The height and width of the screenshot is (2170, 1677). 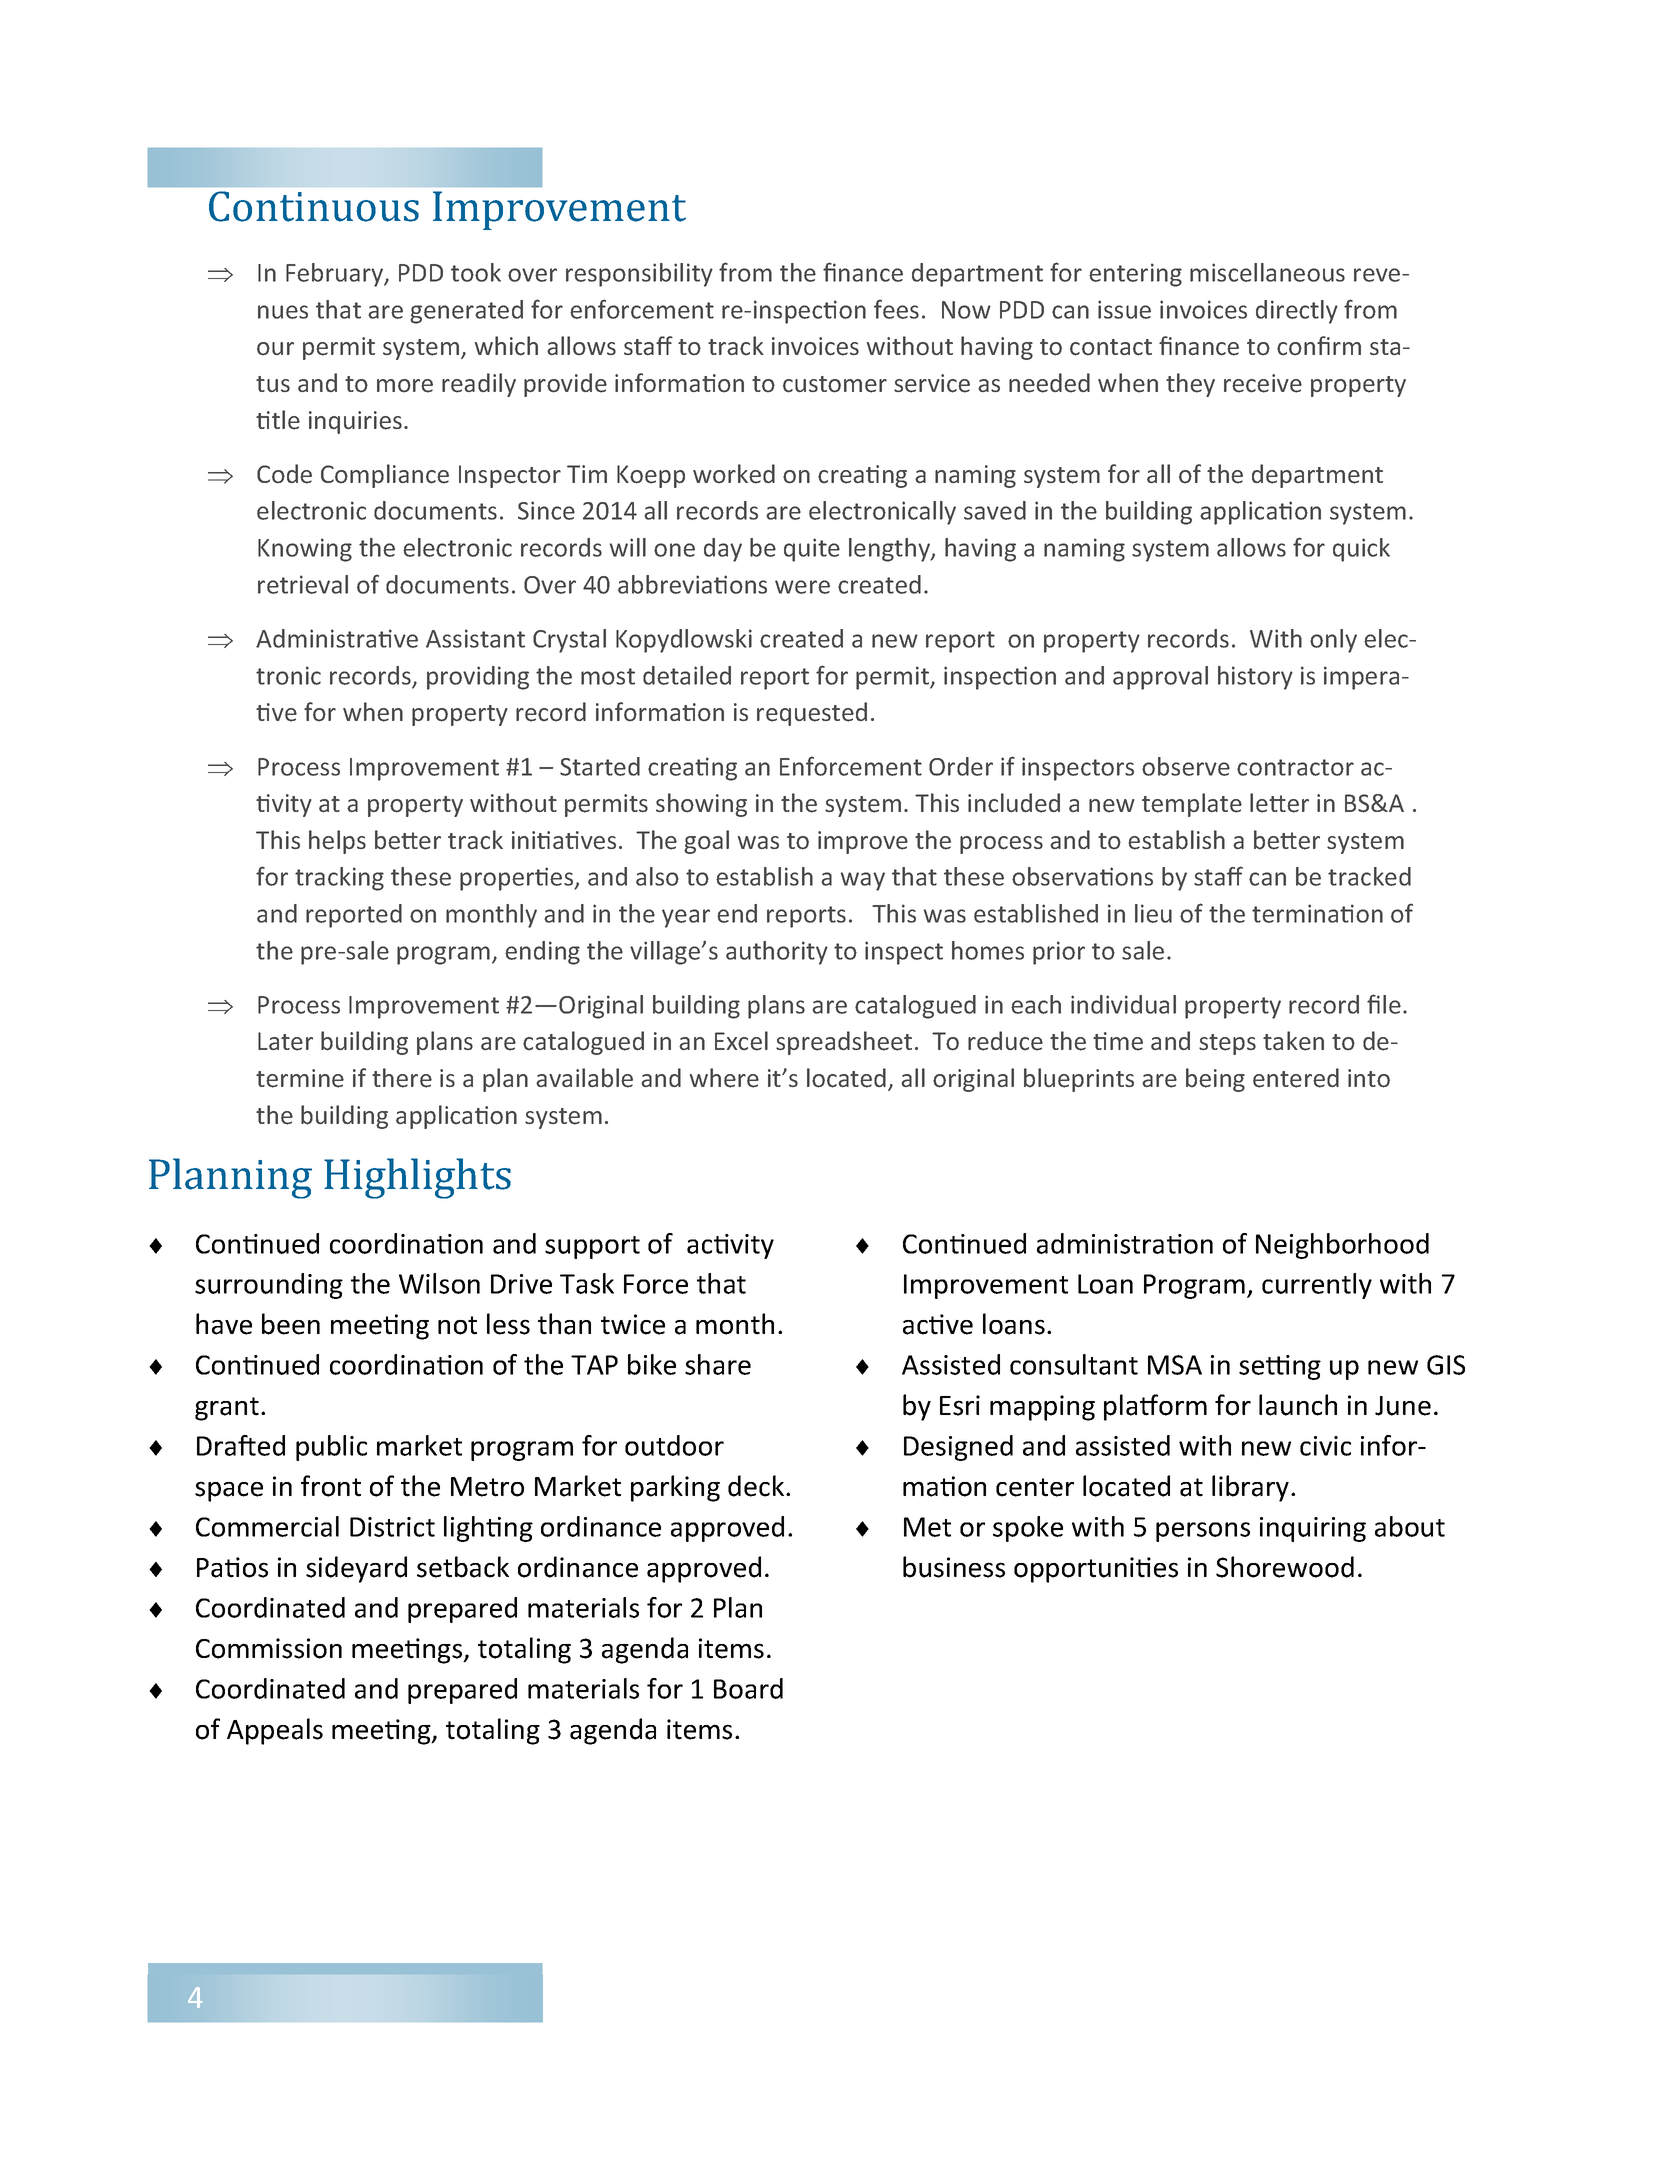 I want to click on miscellaneous, so click(x=1267, y=272).
